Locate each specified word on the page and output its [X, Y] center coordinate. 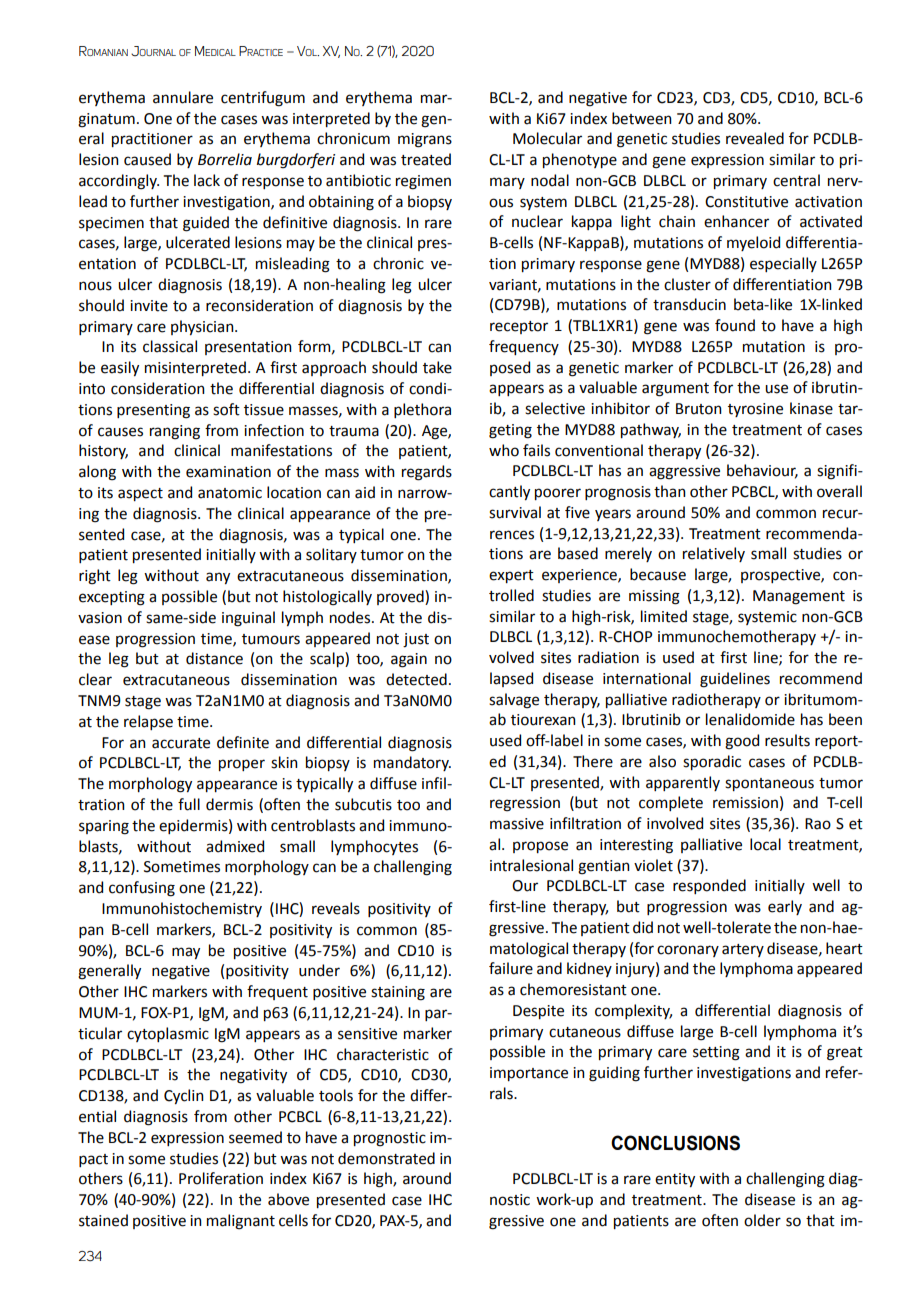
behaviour [762, 471]
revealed [755, 138]
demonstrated [386, 1158]
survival [515, 512]
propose [540, 847]
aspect [140, 494]
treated [426, 159]
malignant [241, 1222]
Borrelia [225, 159]
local [765, 844]
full [189, 804]
